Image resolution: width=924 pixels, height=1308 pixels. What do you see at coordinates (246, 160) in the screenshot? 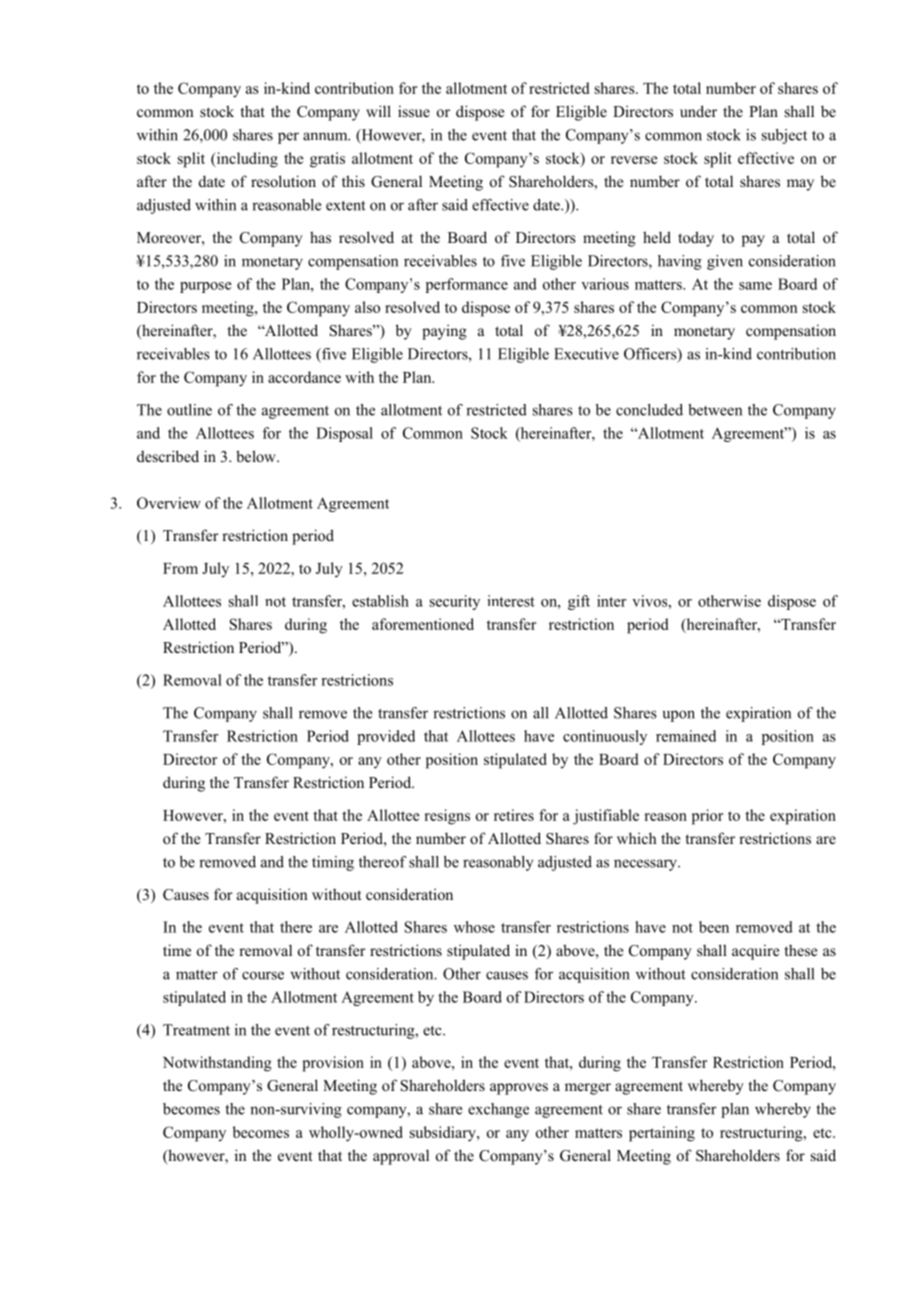
I see `including` at bounding box center [246, 160].
